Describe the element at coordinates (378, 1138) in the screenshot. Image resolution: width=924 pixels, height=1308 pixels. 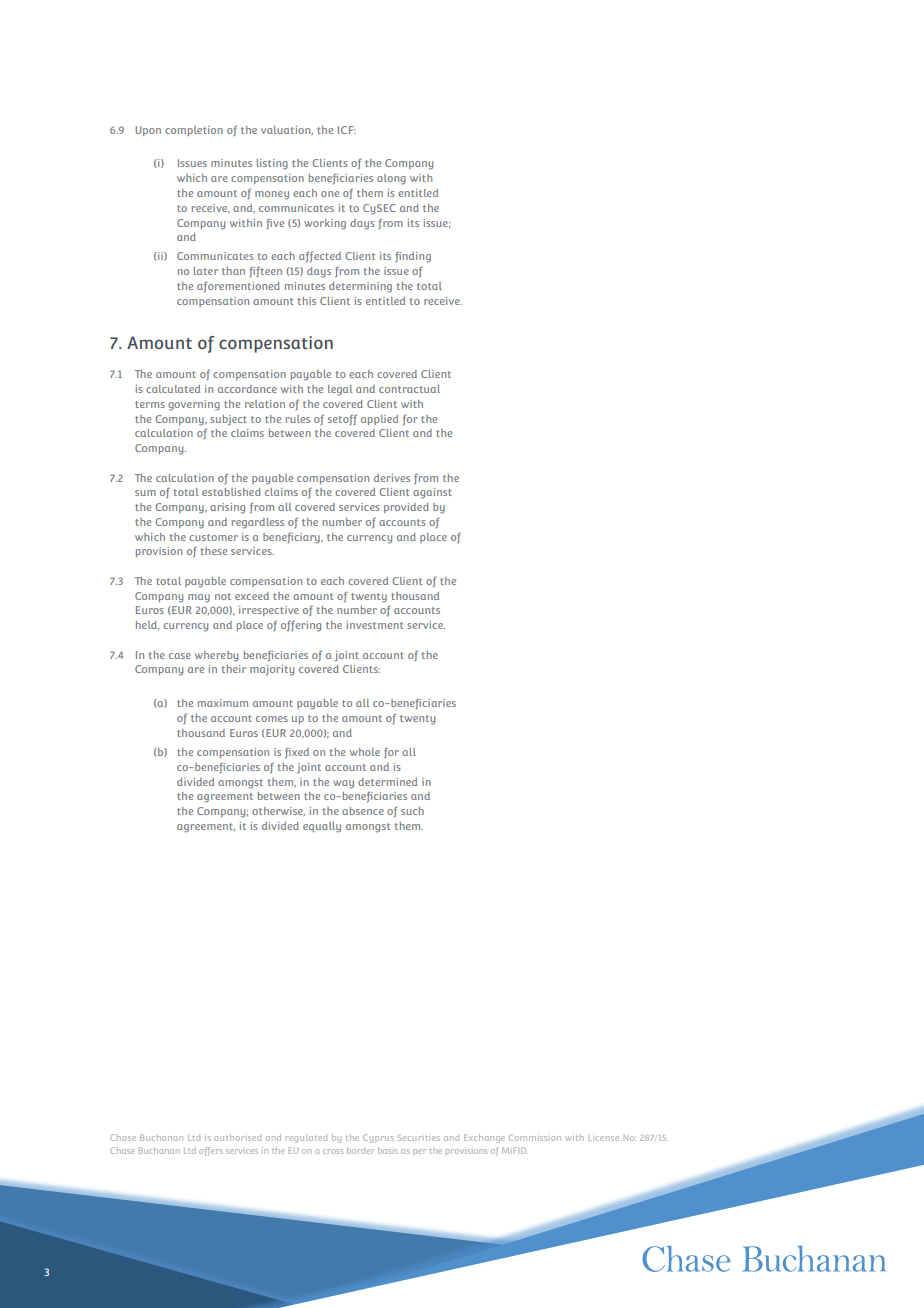
I see `Cyprus` at that location.
